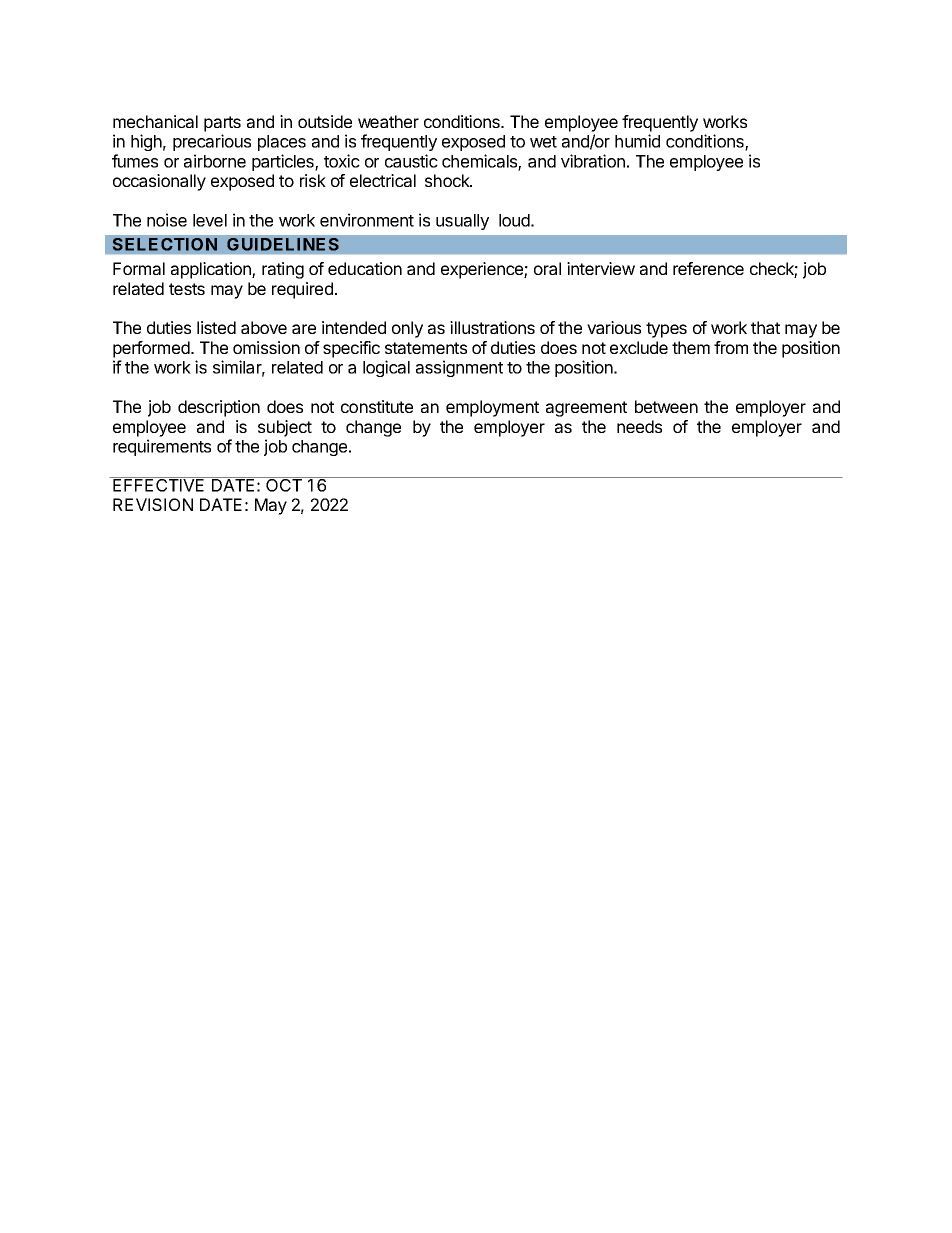  What do you see at coordinates (459, 368) in the document?
I see `assignment` at bounding box center [459, 368].
